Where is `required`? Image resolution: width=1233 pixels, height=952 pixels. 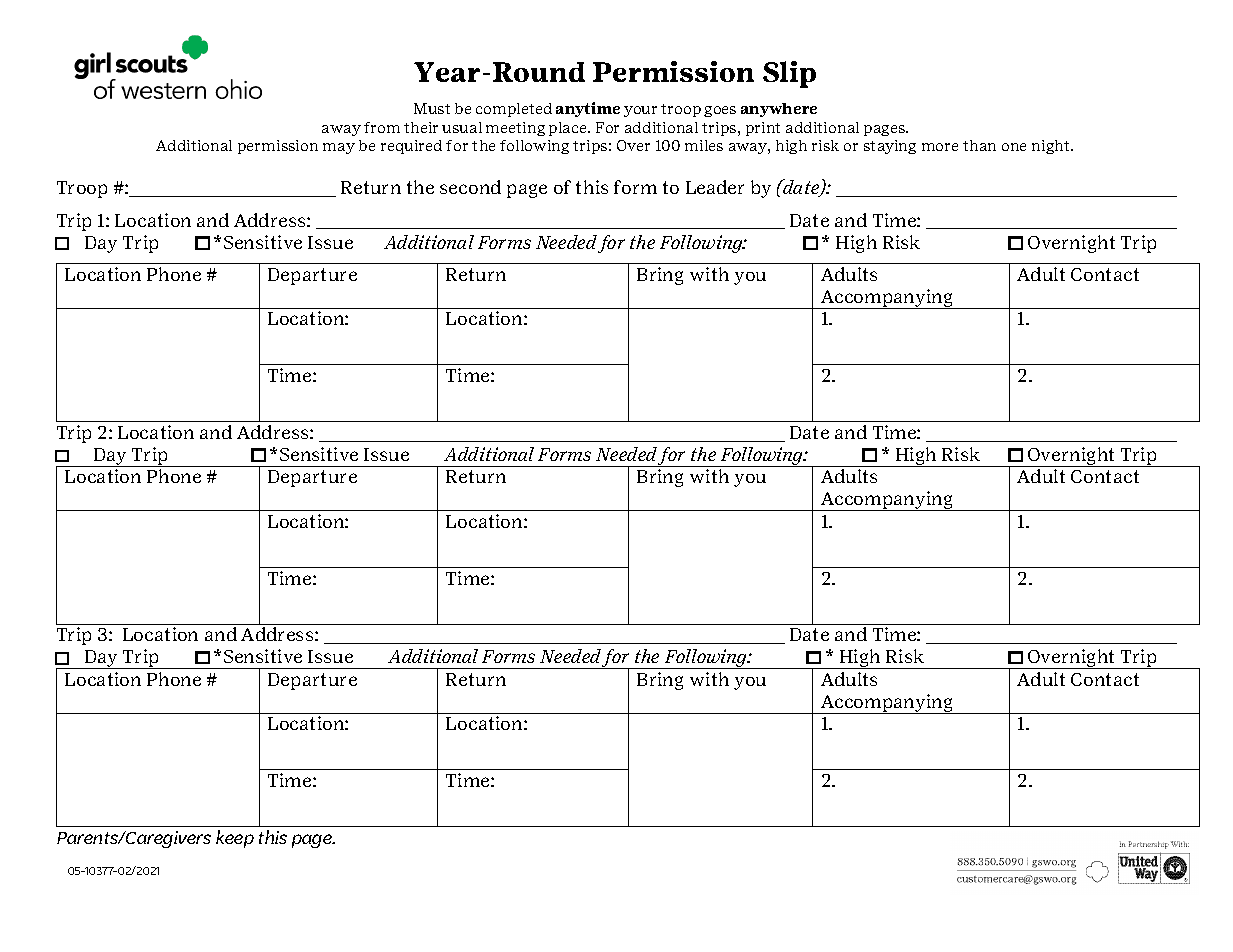 required is located at coordinates (411, 147).
